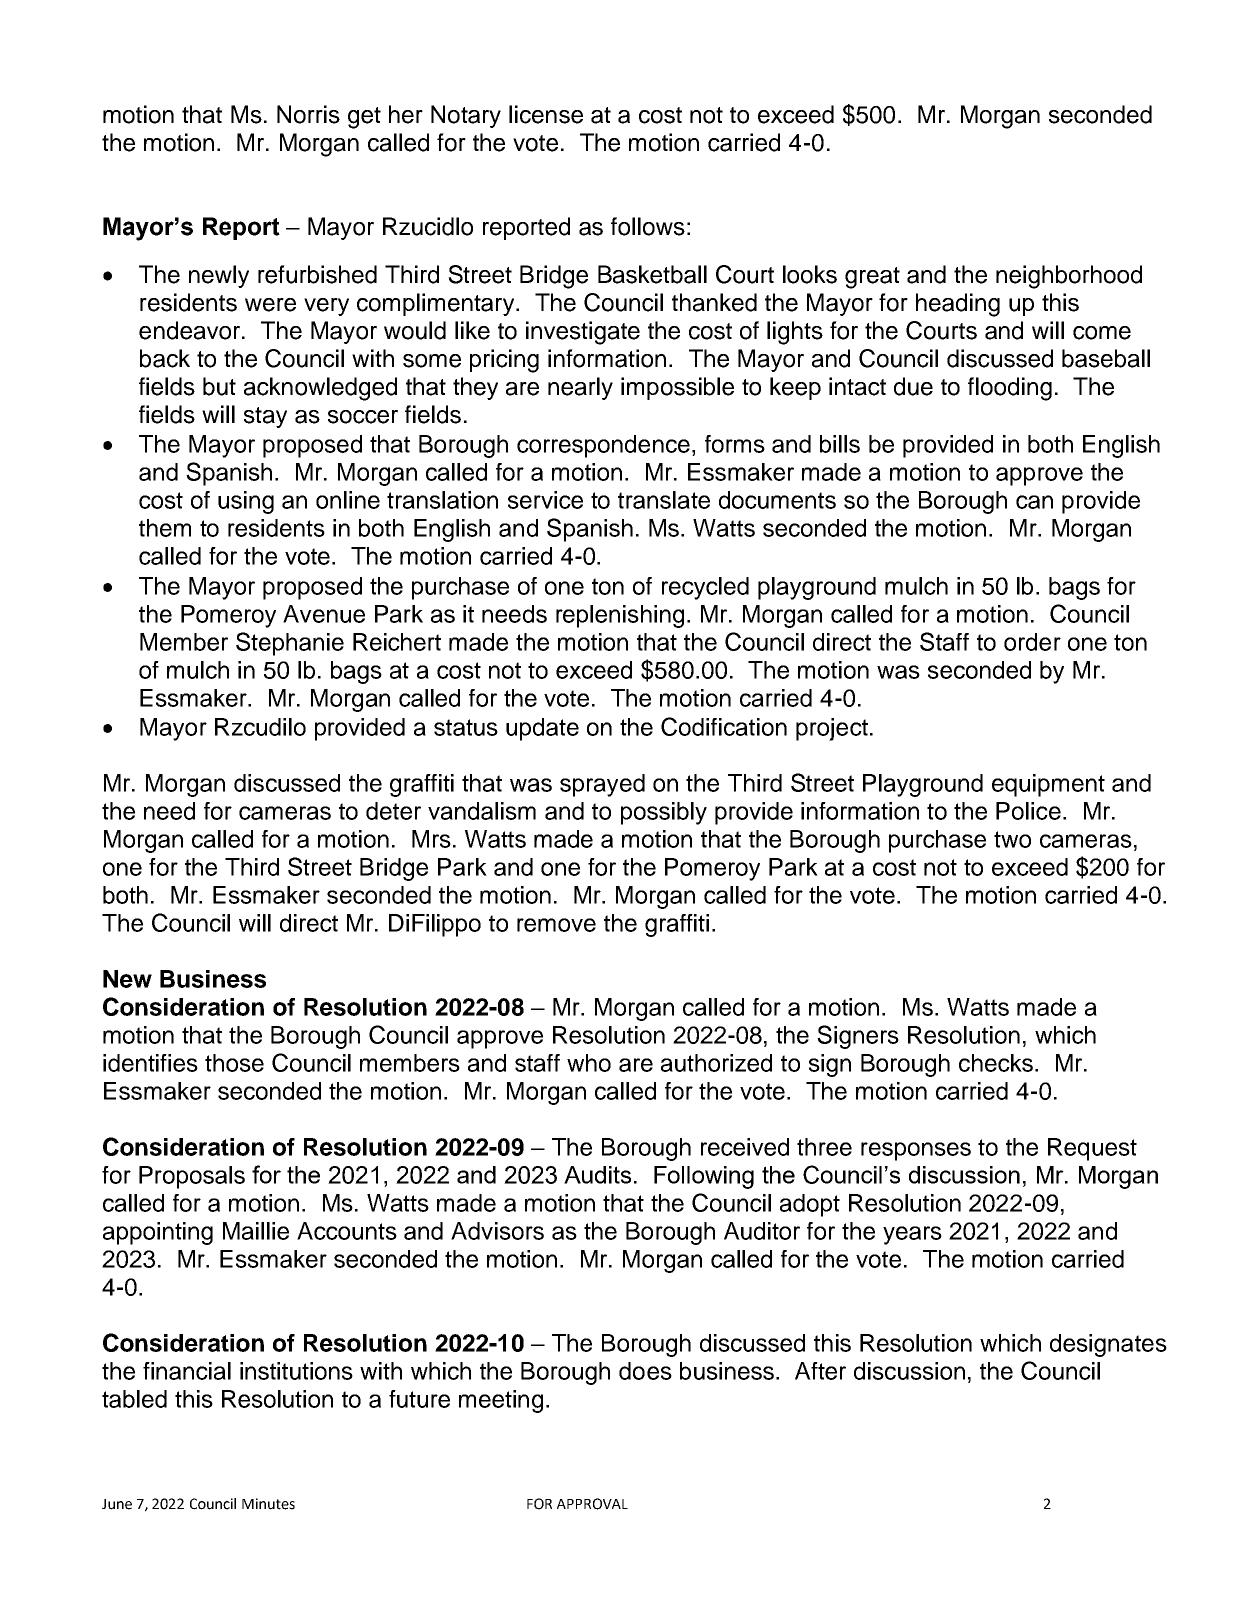 This document has width=1241, height=1606. What do you see at coordinates (620, 616) in the document?
I see `replenishing` at bounding box center [620, 616].
